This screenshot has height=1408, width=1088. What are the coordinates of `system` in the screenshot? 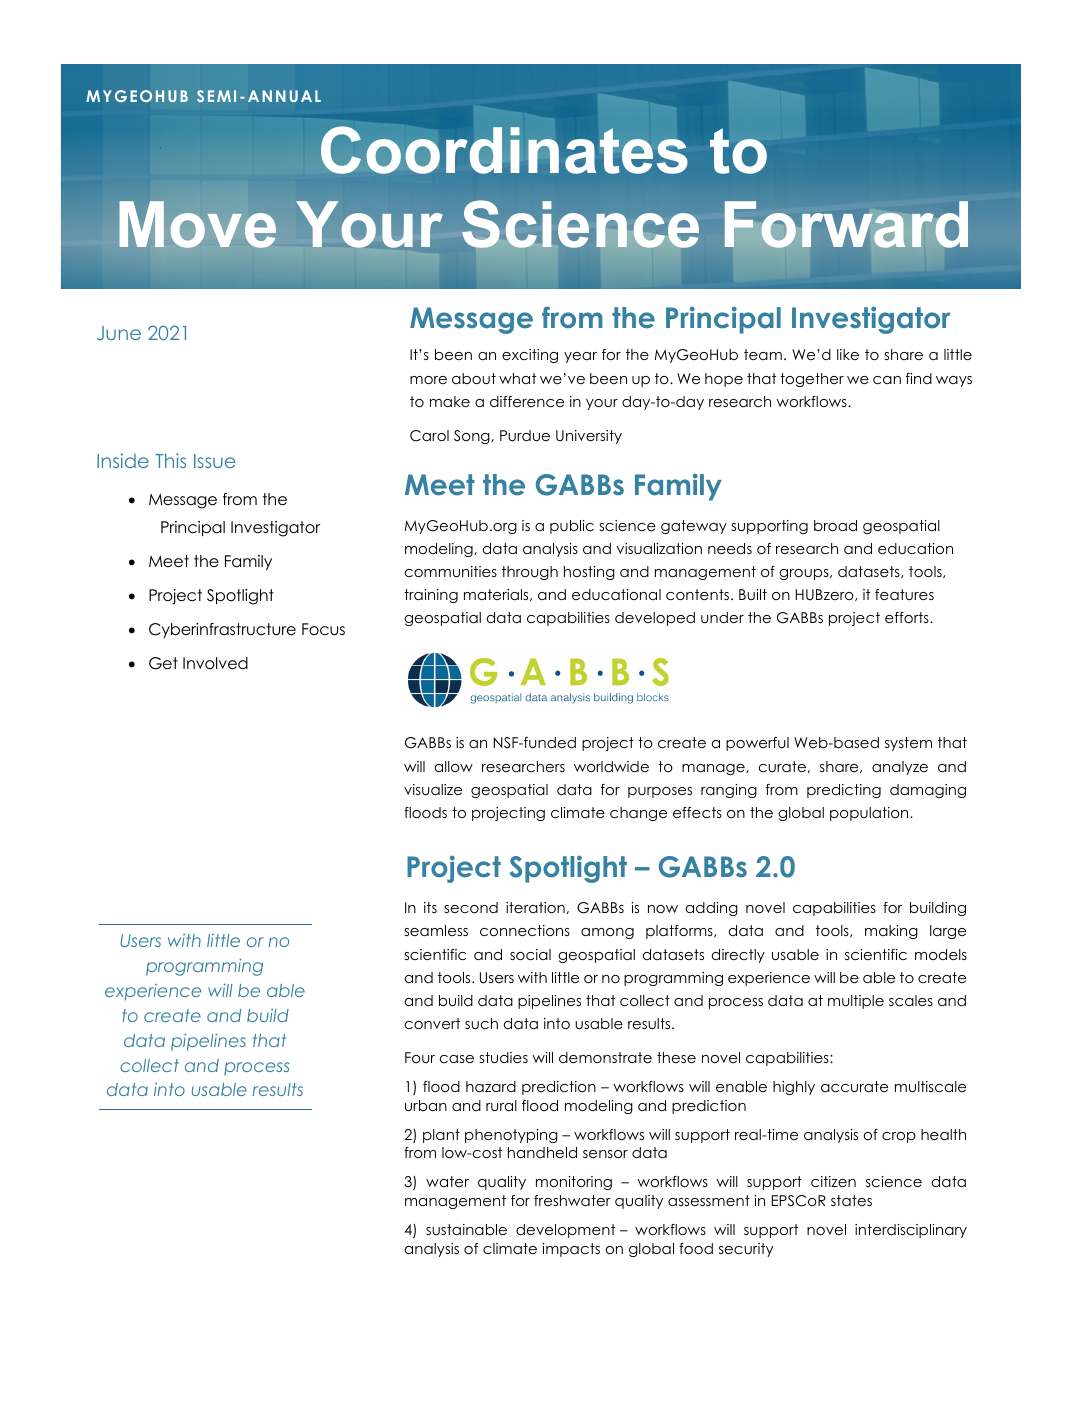 It's located at (908, 744).
